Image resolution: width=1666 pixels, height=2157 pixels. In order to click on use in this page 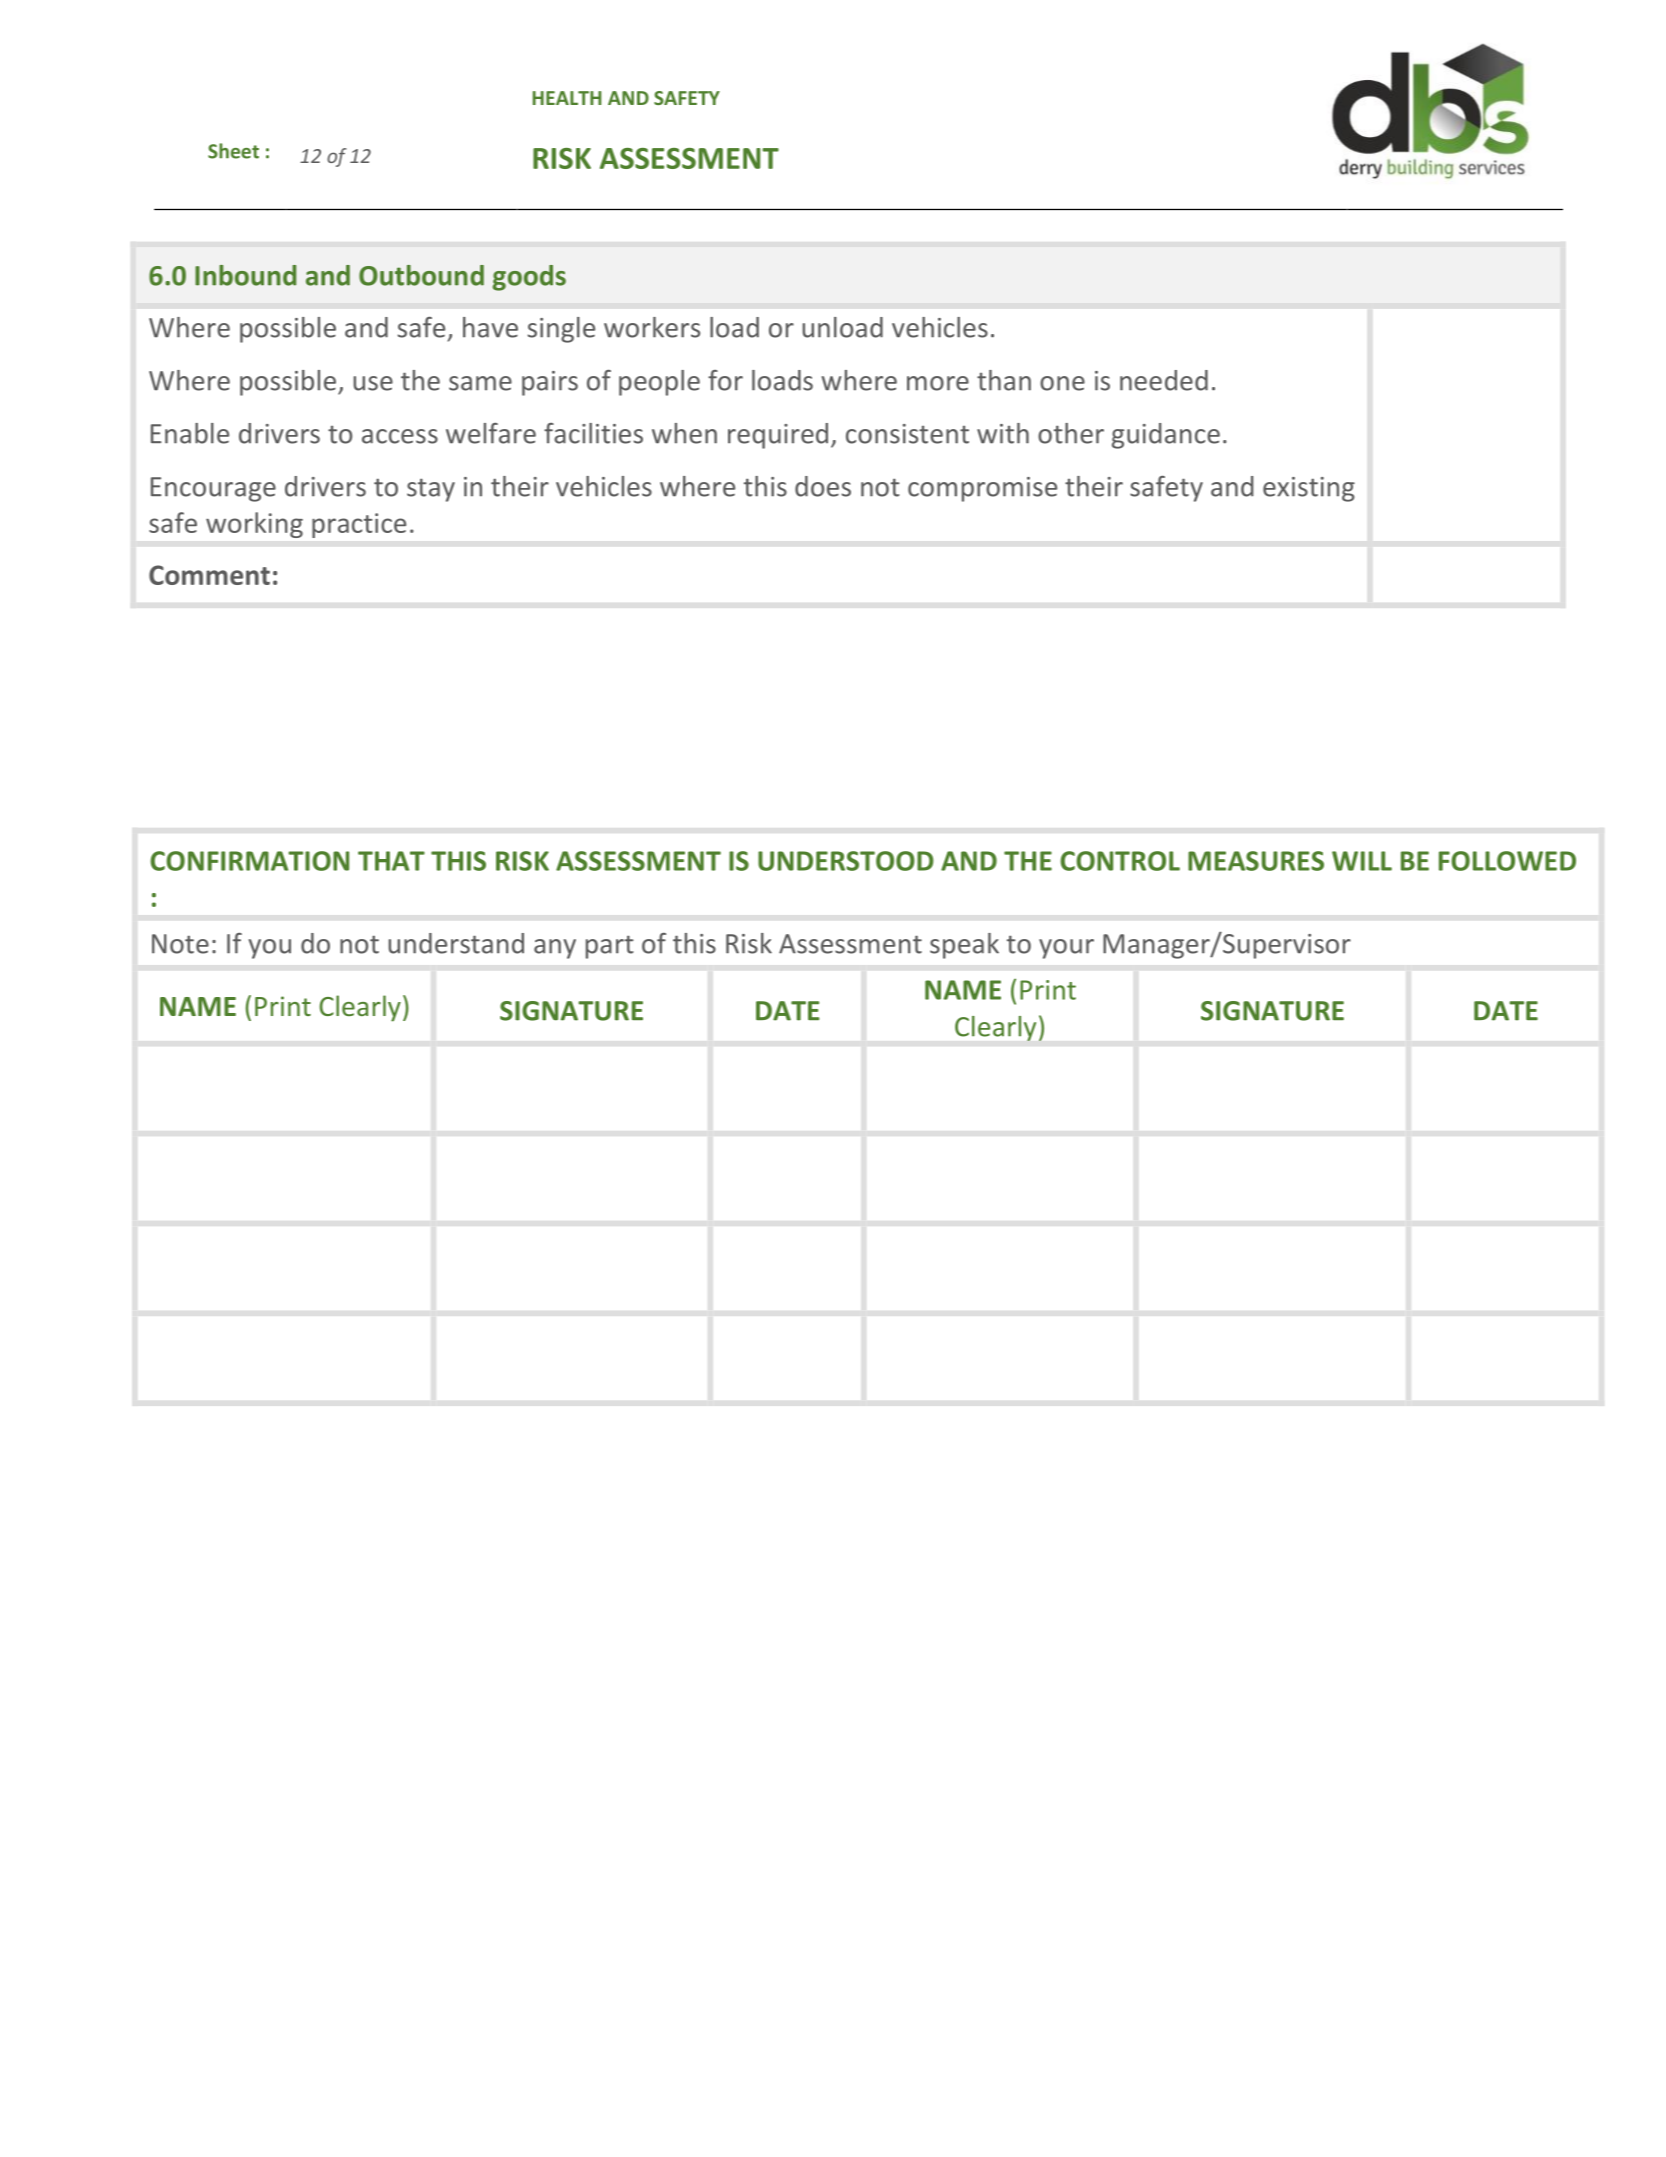, I will do `click(373, 383)`.
